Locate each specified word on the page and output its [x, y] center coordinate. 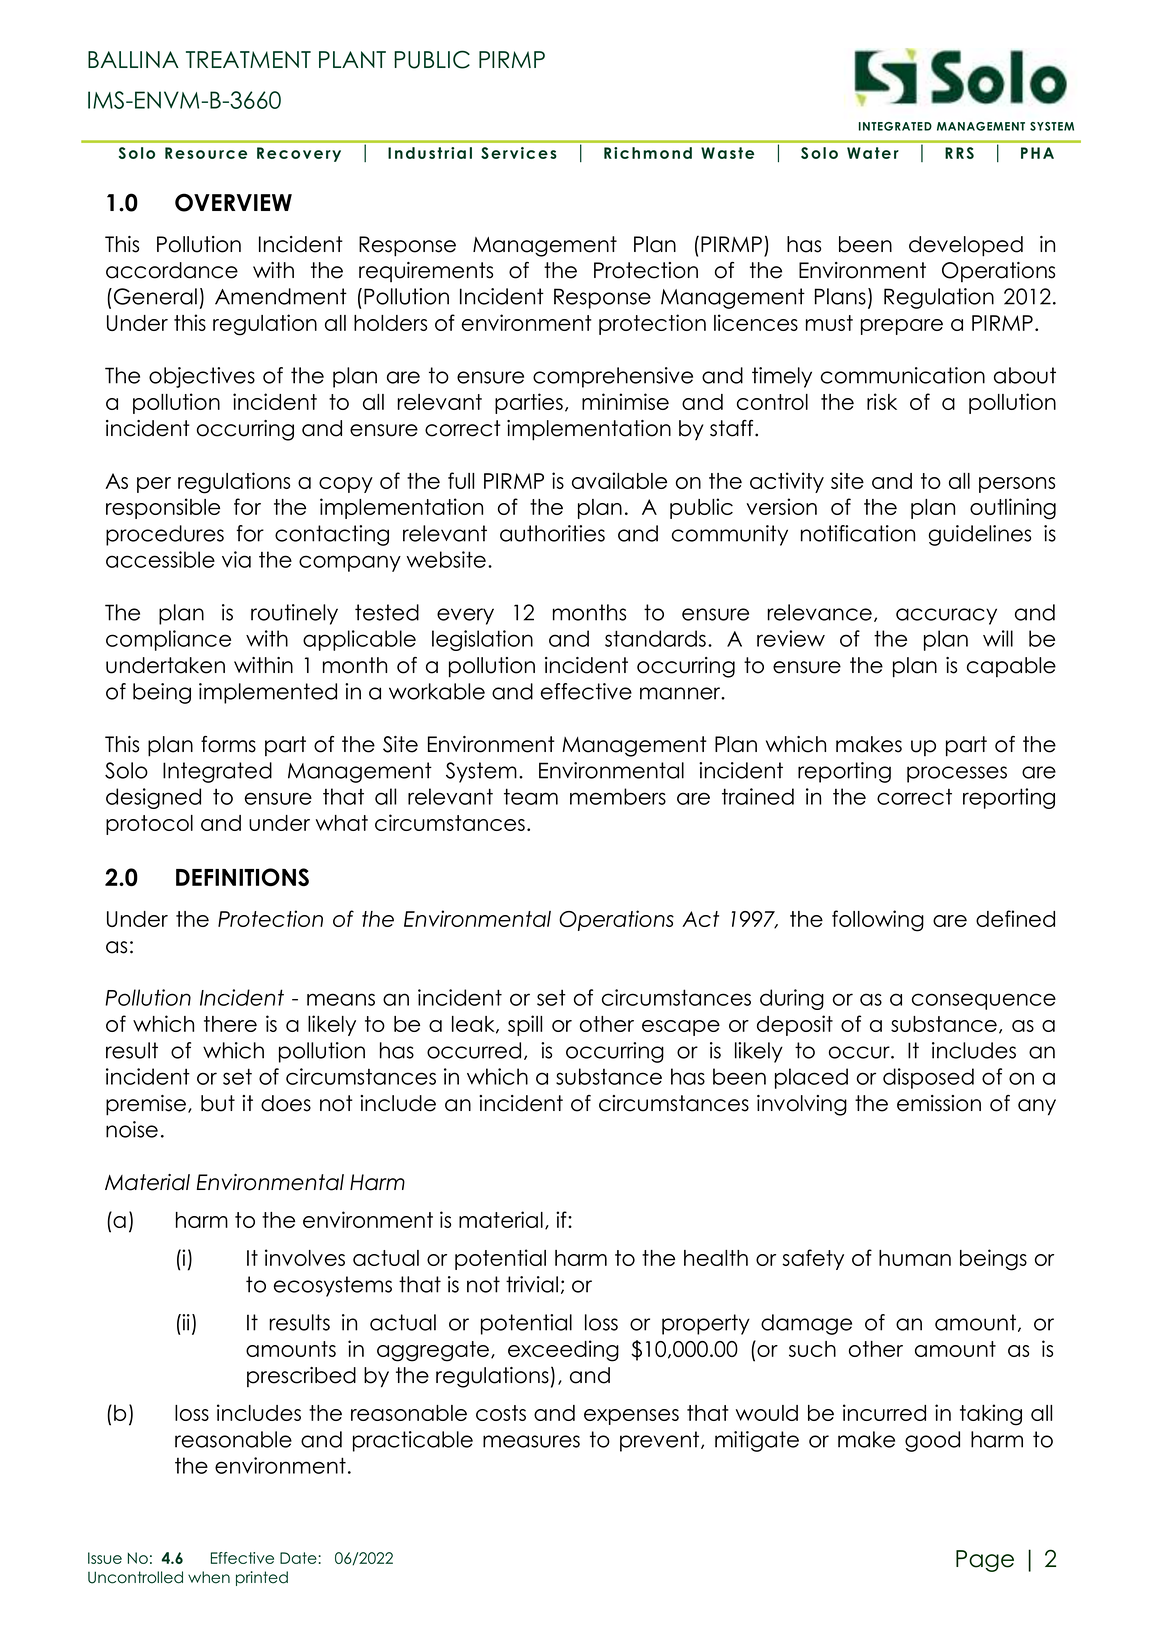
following [878, 921]
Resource [206, 153]
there [230, 1024]
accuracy [946, 616]
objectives [202, 377]
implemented [268, 693]
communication [903, 375]
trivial [532, 1284]
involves [305, 1257]
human [915, 1258]
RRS [959, 153]
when [209, 1577]
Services [519, 153]
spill [525, 1025]
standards [655, 638]
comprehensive [613, 377]
